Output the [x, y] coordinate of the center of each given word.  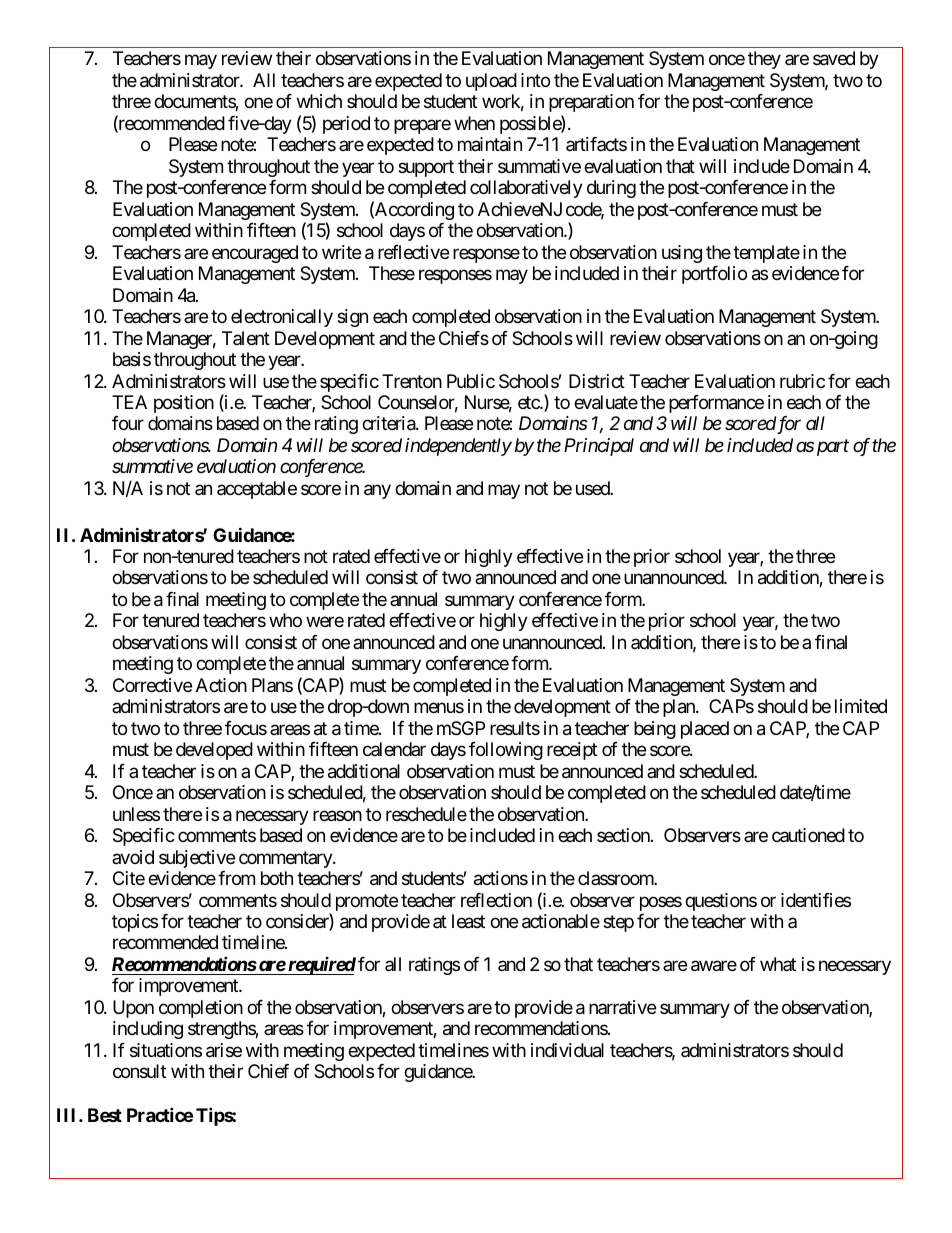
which [319, 101]
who [285, 620]
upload [491, 82]
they [764, 60]
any [377, 492]
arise [224, 1050]
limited [861, 706]
